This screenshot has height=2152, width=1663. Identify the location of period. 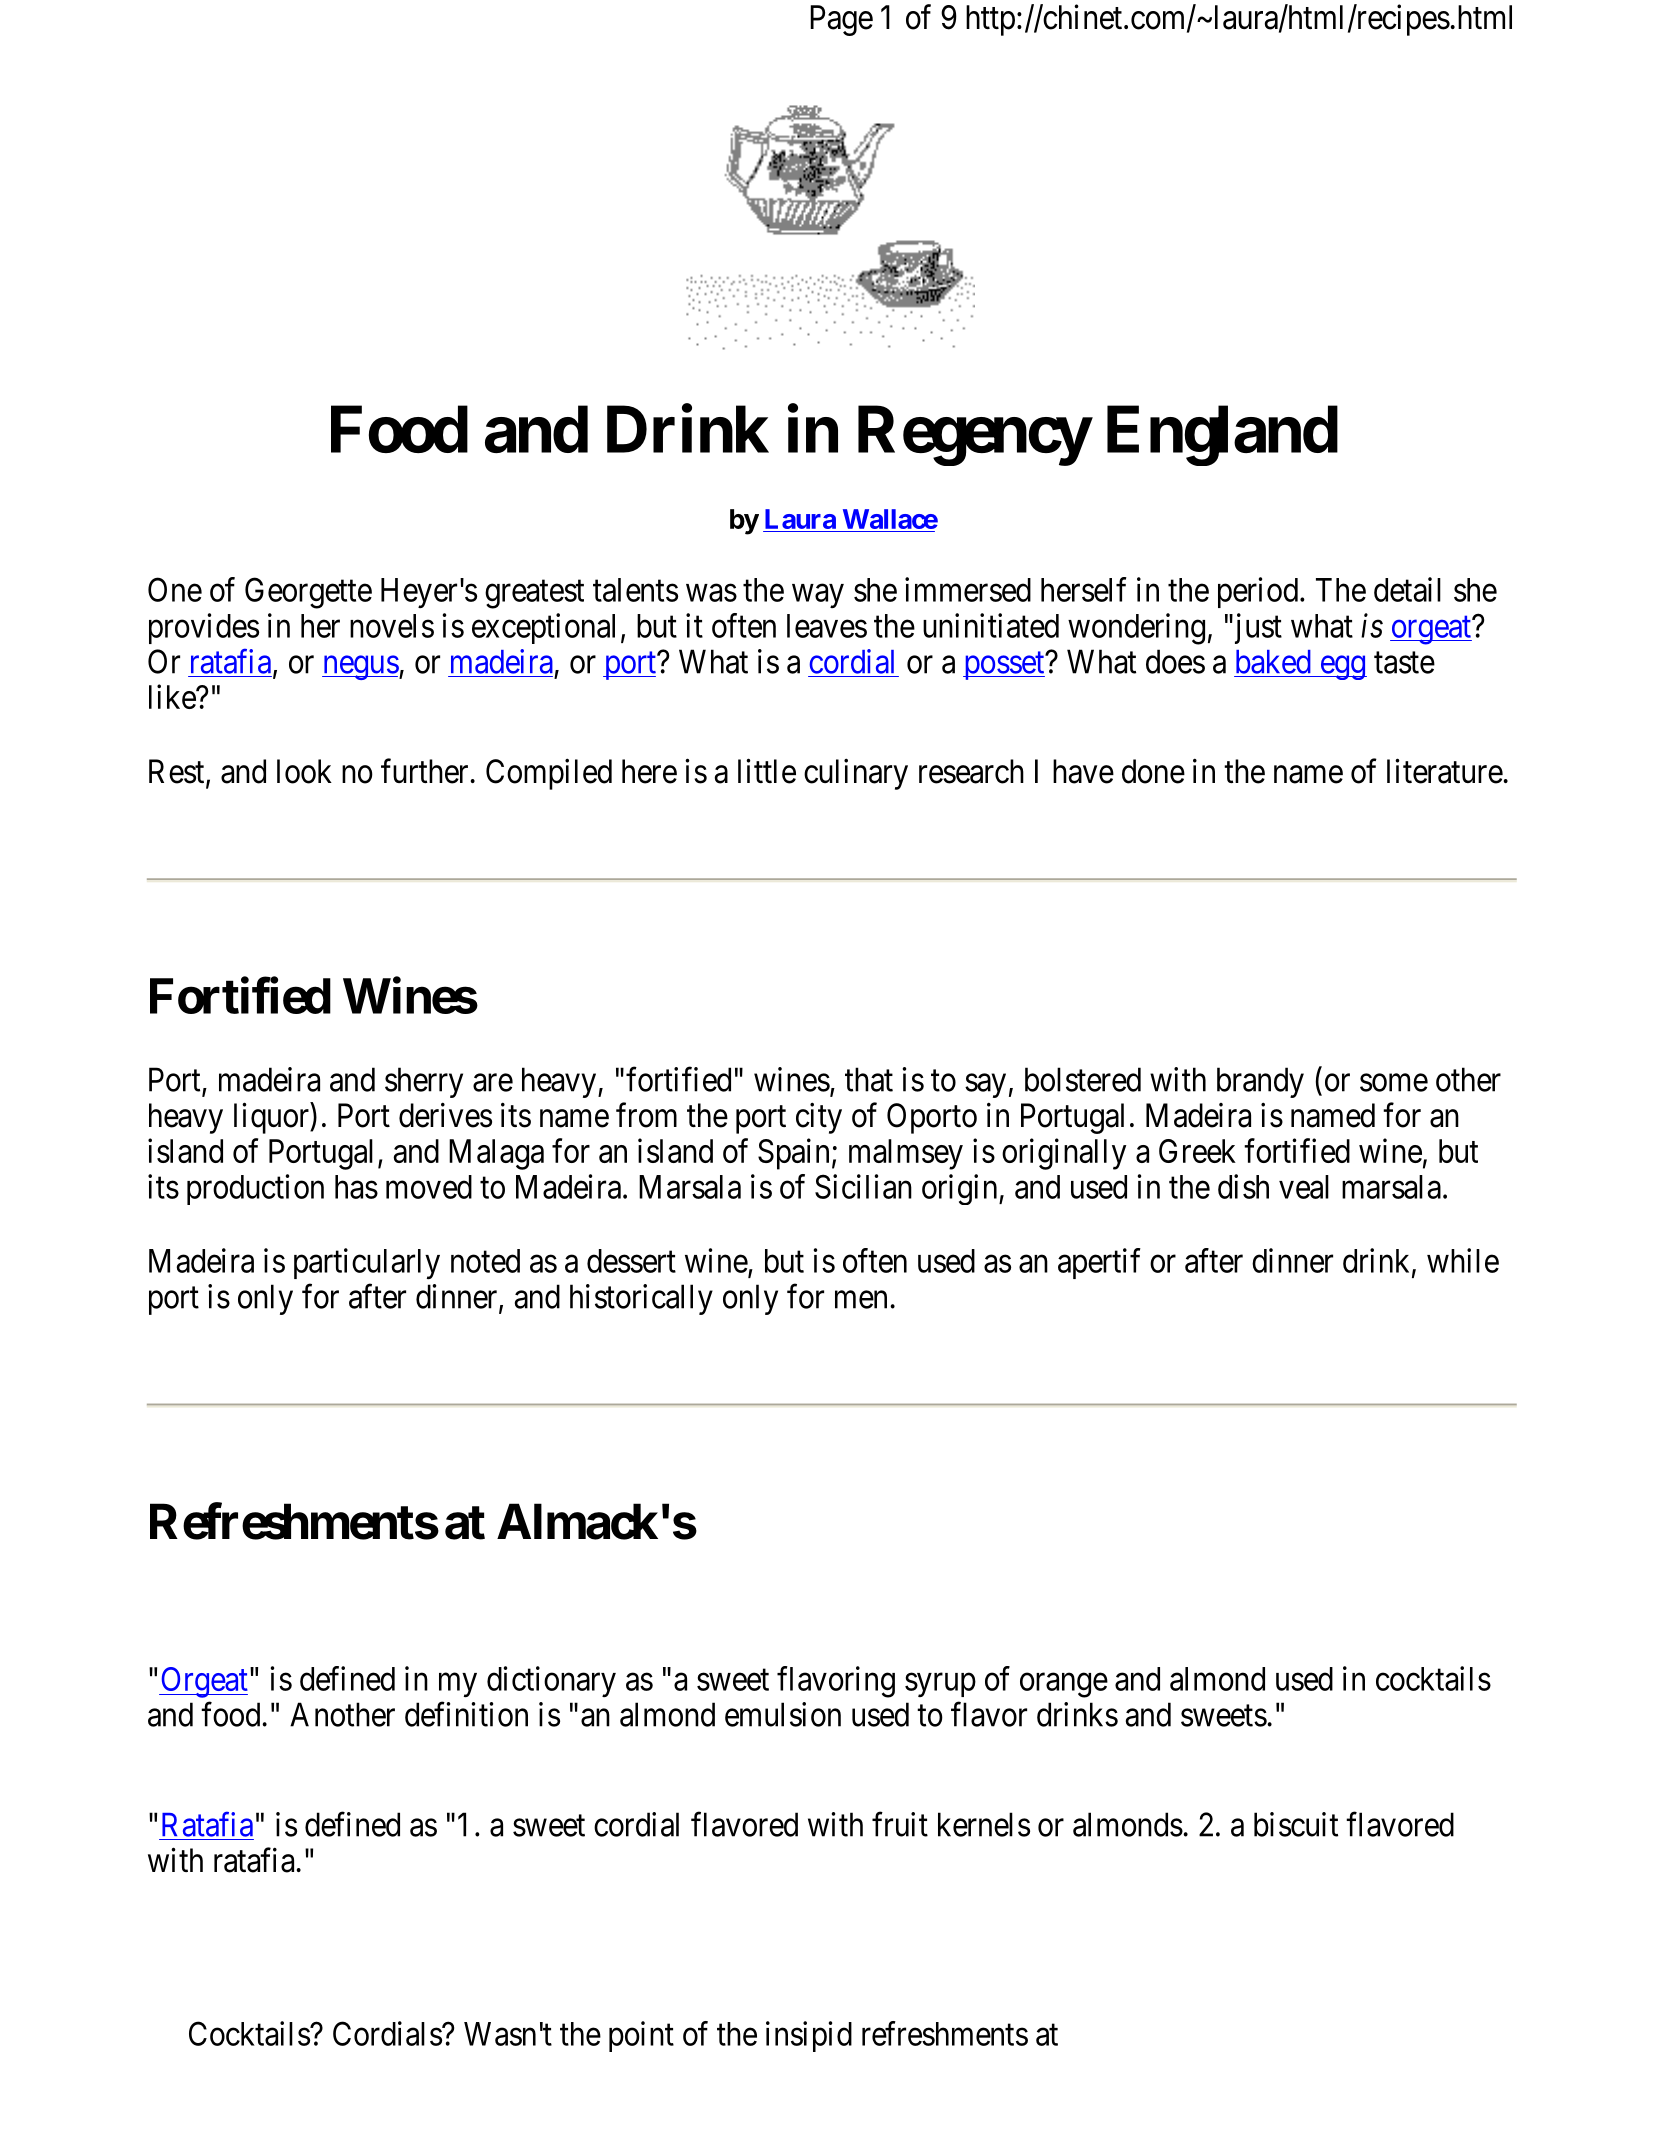
(1259, 592).
